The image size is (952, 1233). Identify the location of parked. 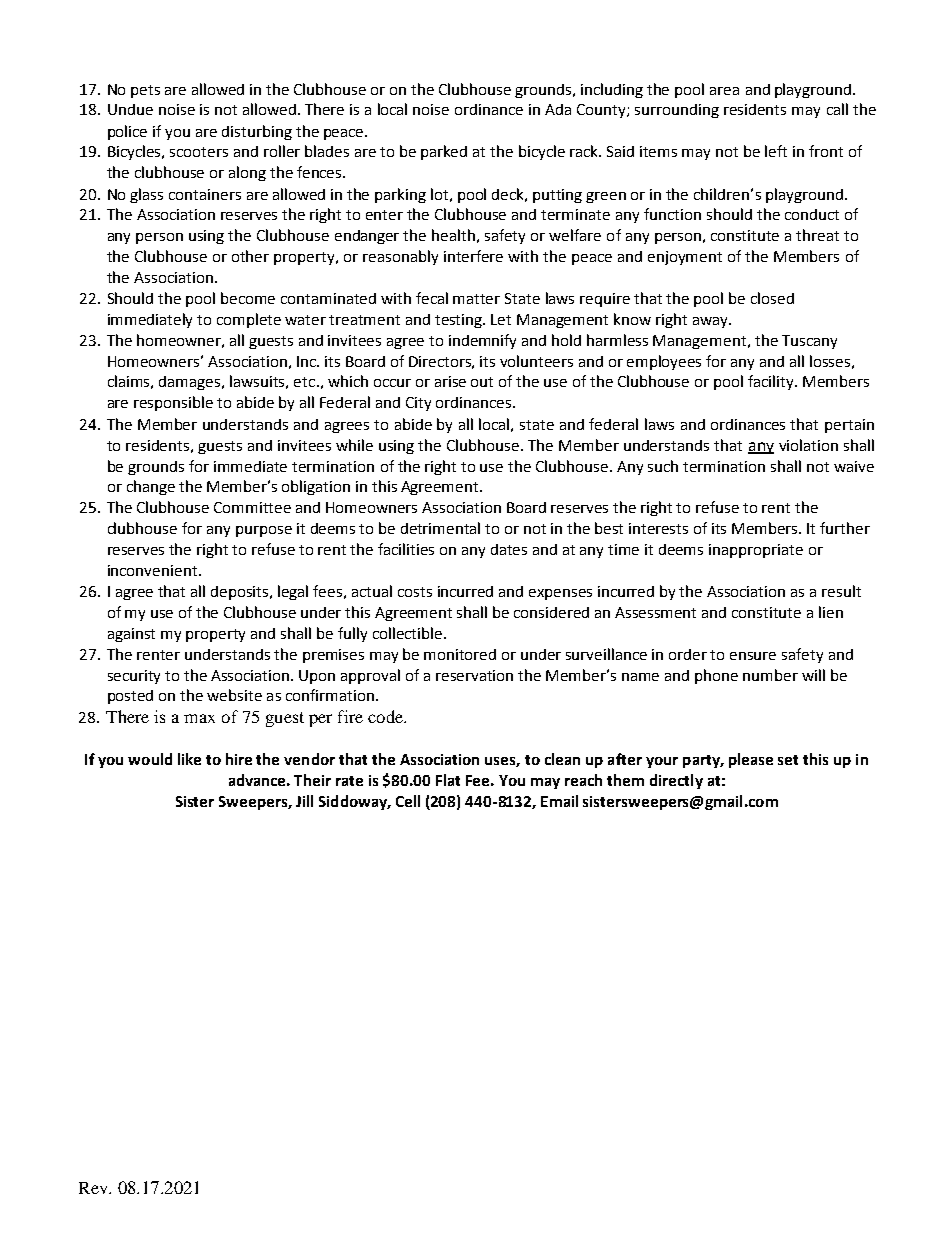
(444, 152).
